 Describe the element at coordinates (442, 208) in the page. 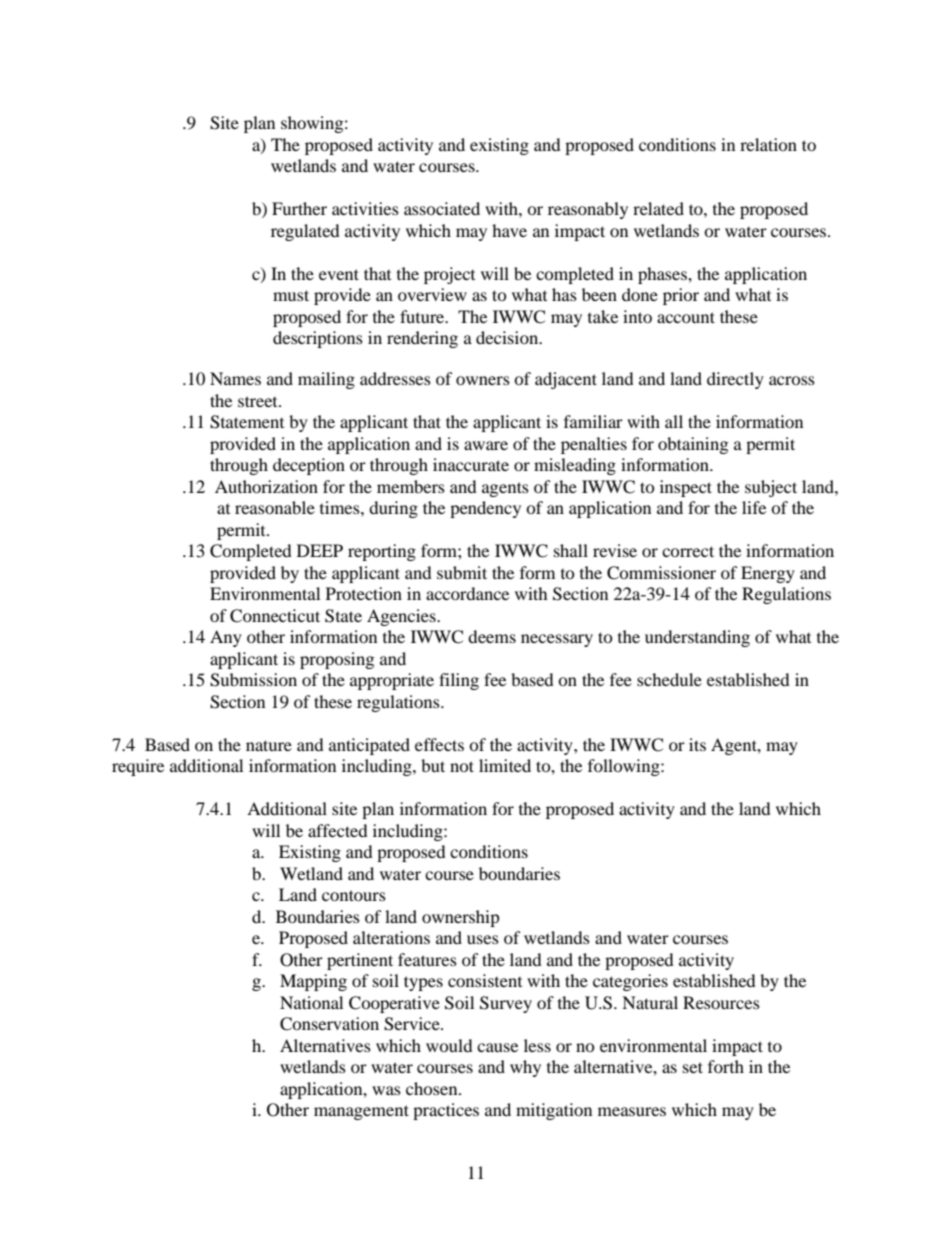

I see `associated` at that location.
